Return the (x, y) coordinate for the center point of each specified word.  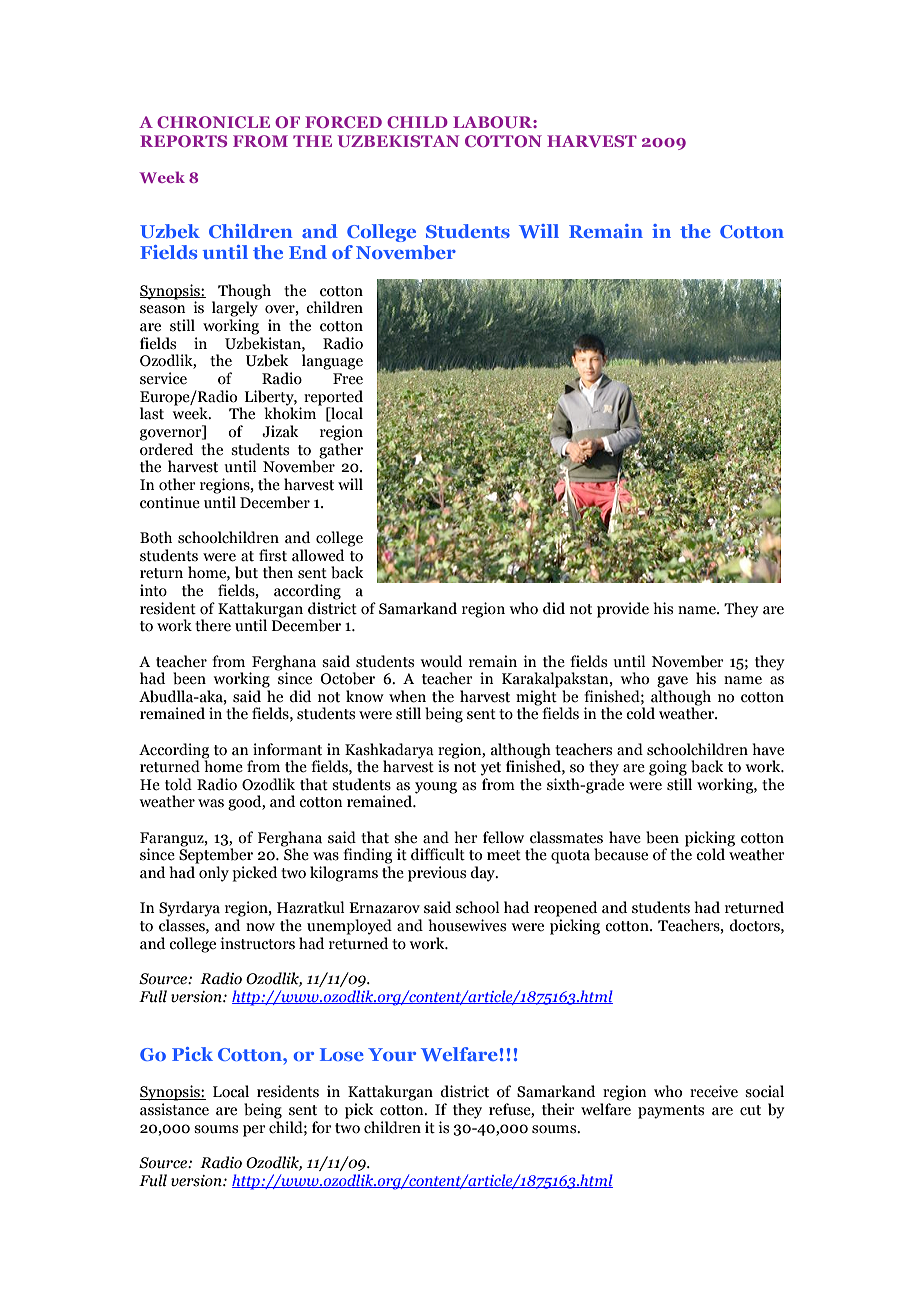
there (213, 625)
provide (623, 610)
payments (671, 1112)
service (163, 378)
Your (392, 1054)
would (441, 661)
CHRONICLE (213, 122)
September (216, 855)
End (308, 252)
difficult (438, 854)
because (621, 854)
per (254, 1131)
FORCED (343, 122)
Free (348, 379)
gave (672, 682)
